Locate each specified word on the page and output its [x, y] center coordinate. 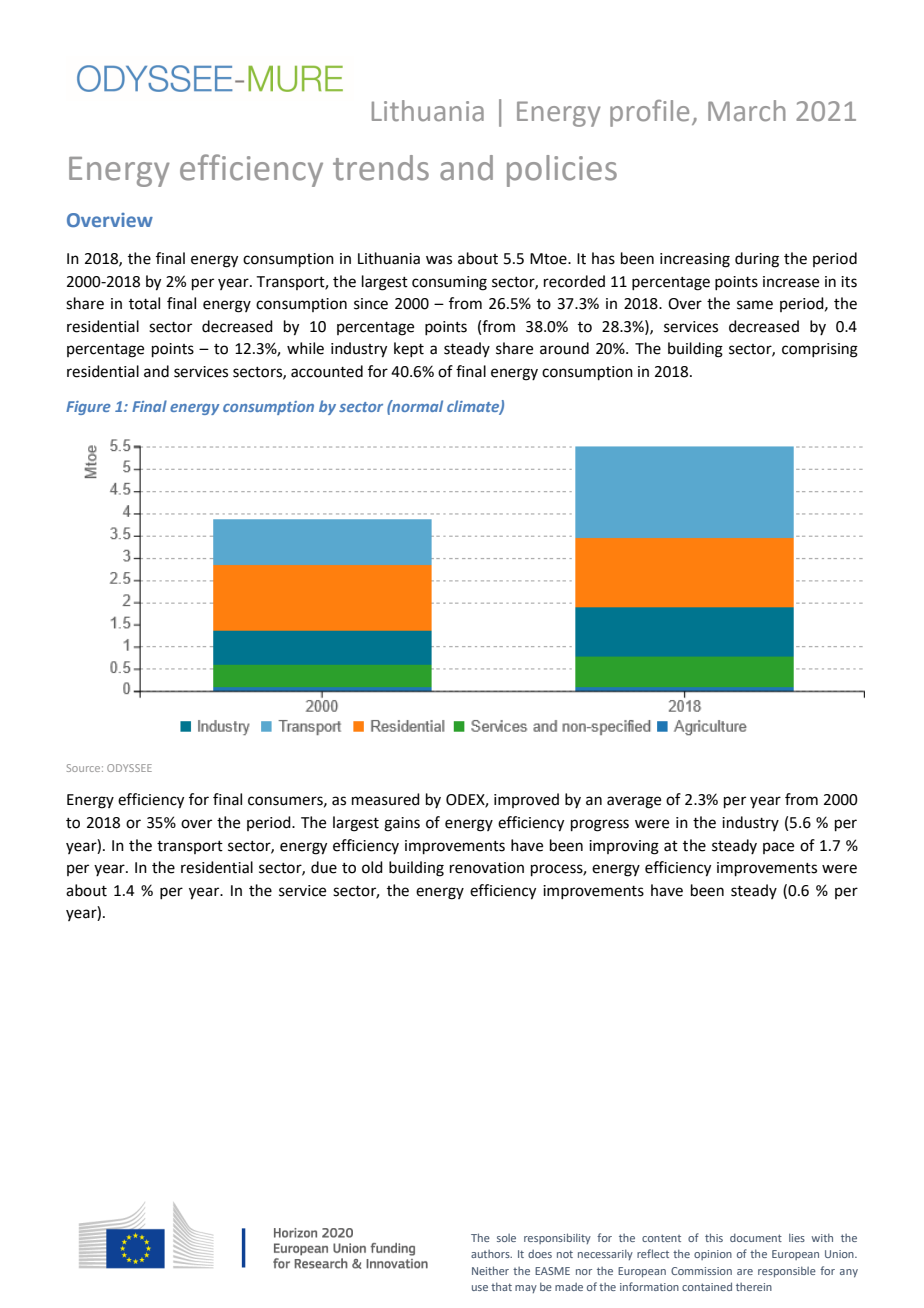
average [634, 802]
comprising [820, 350]
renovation [487, 868]
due [324, 867]
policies [562, 171]
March [747, 111]
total [144, 303]
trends [381, 168]
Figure [88, 408]
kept [409, 349]
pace [778, 848]
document [756, 1237]
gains [402, 824]
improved [526, 800]
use [480, 1288]
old [372, 867]
